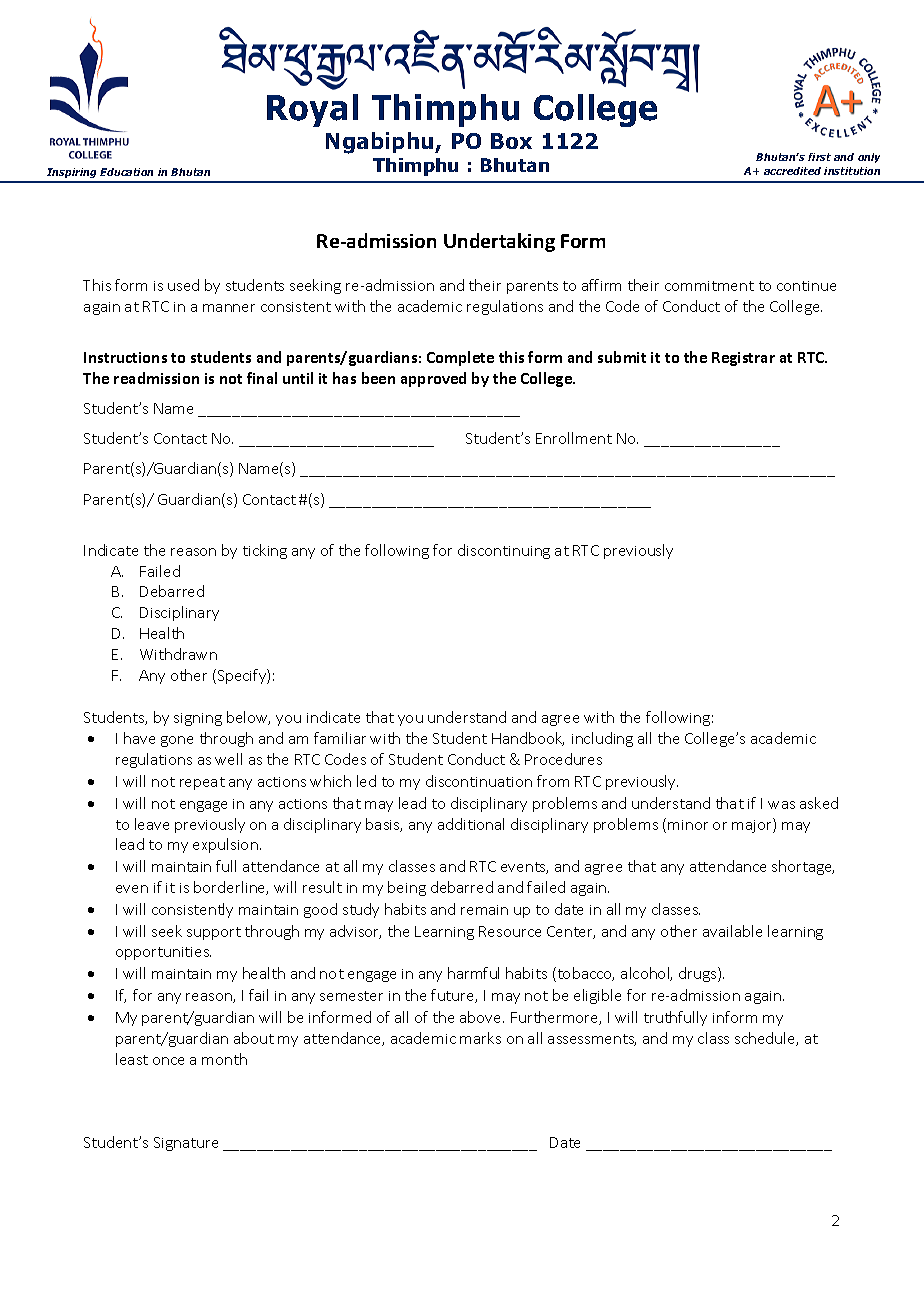 The width and height of the page is (924, 1308). Describe the element at coordinates (781, 805) in the page. I see `was` at that location.
